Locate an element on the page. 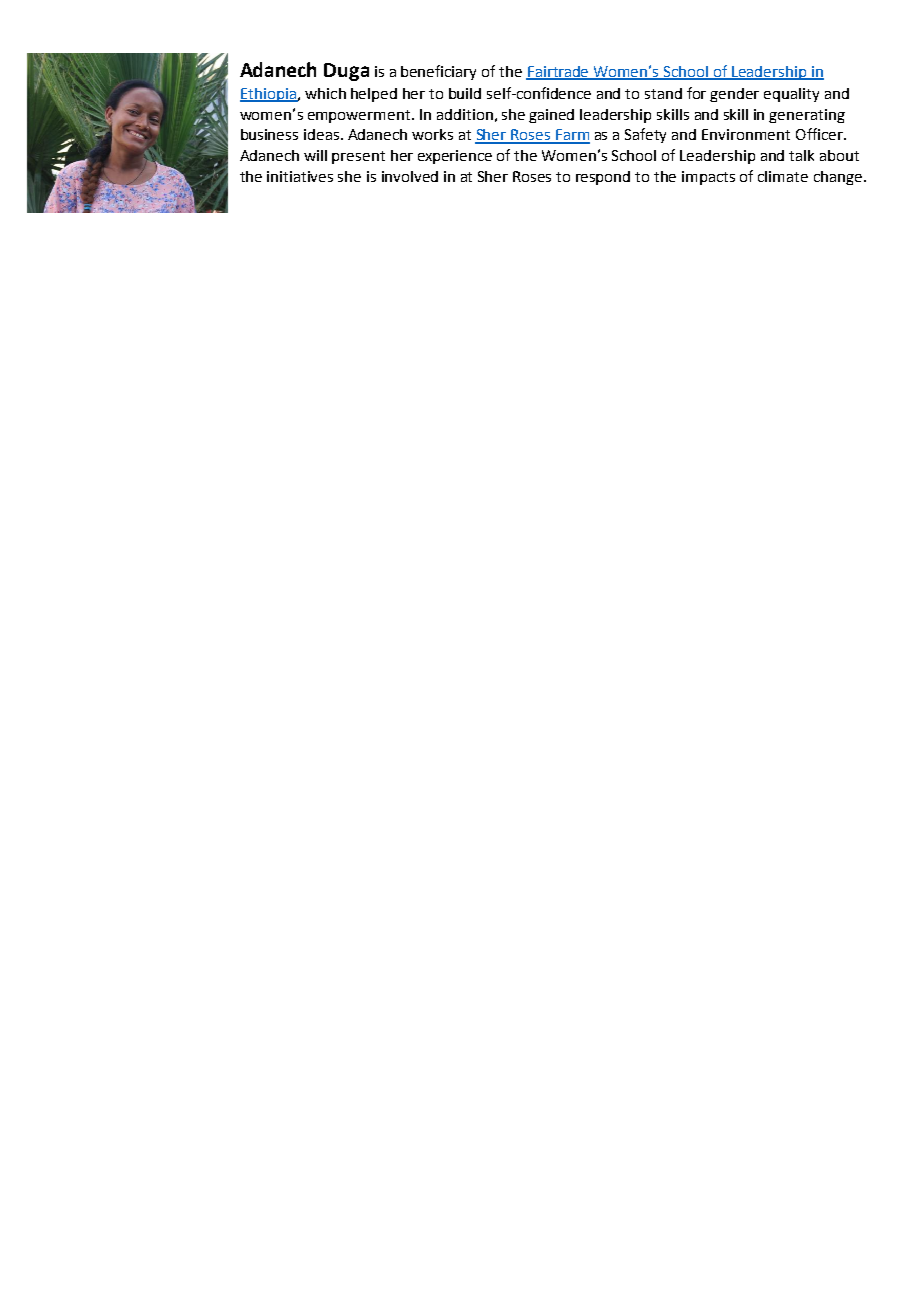  experience is located at coordinates (455, 157).
